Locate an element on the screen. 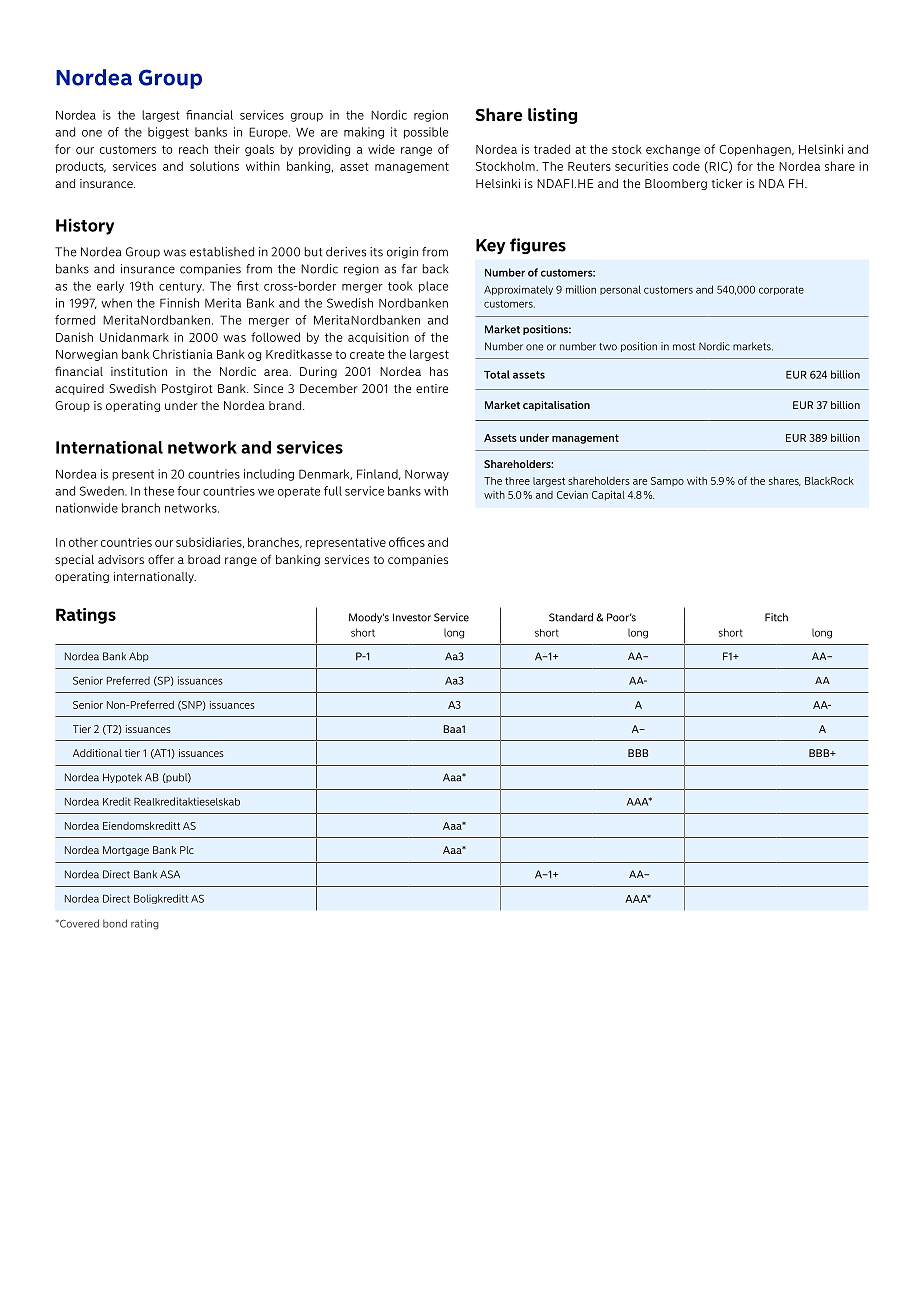 The image size is (924, 1308). ASA is located at coordinates (170, 874).
